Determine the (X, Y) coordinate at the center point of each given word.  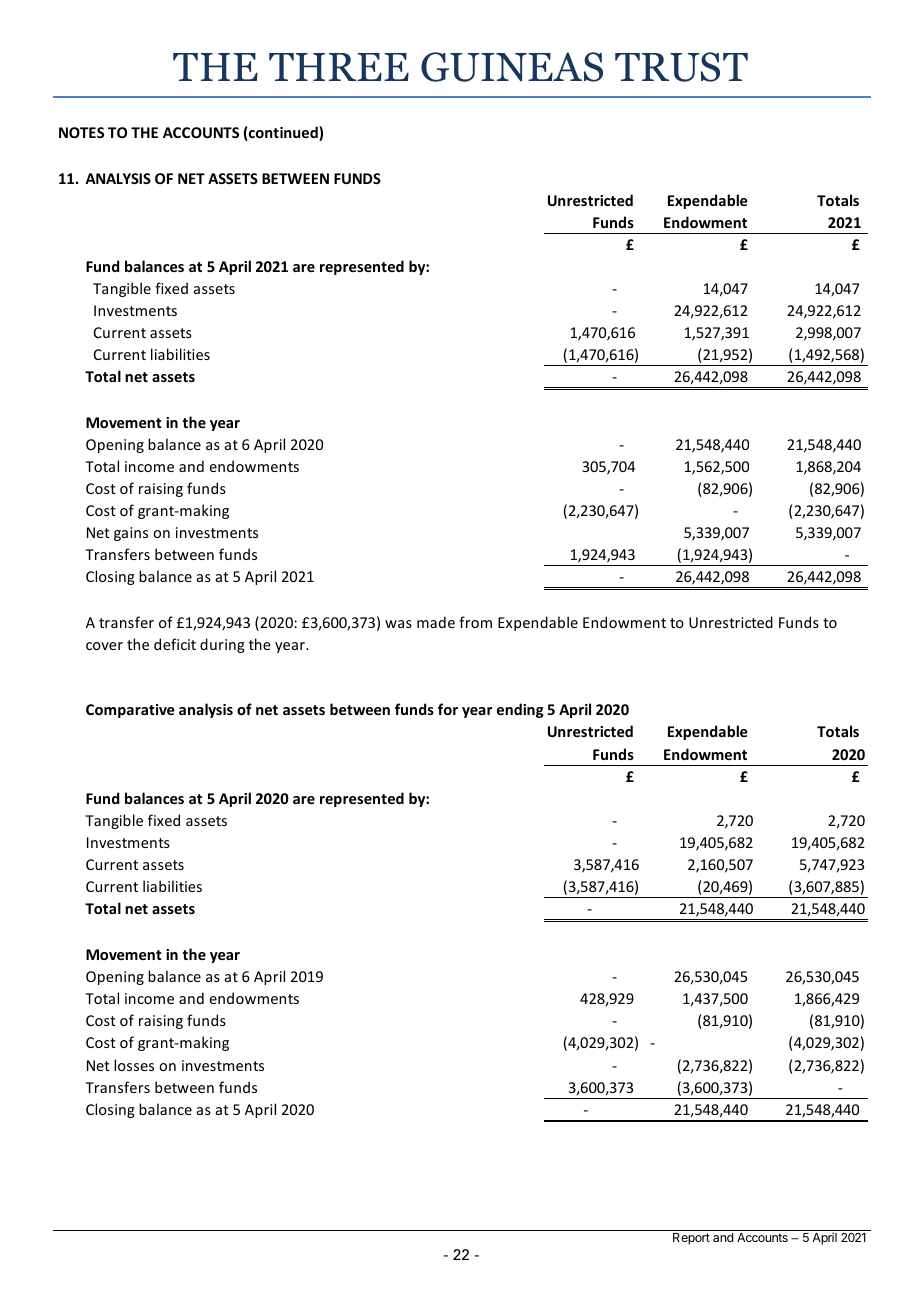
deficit (175, 644)
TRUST (681, 67)
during (222, 645)
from (475, 622)
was (398, 624)
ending (520, 710)
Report (691, 1239)
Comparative (130, 711)
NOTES (81, 132)
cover (104, 646)
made (436, 622)
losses (134, 1065)
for (448, 709)
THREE (339, 67)
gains (131, 534)
